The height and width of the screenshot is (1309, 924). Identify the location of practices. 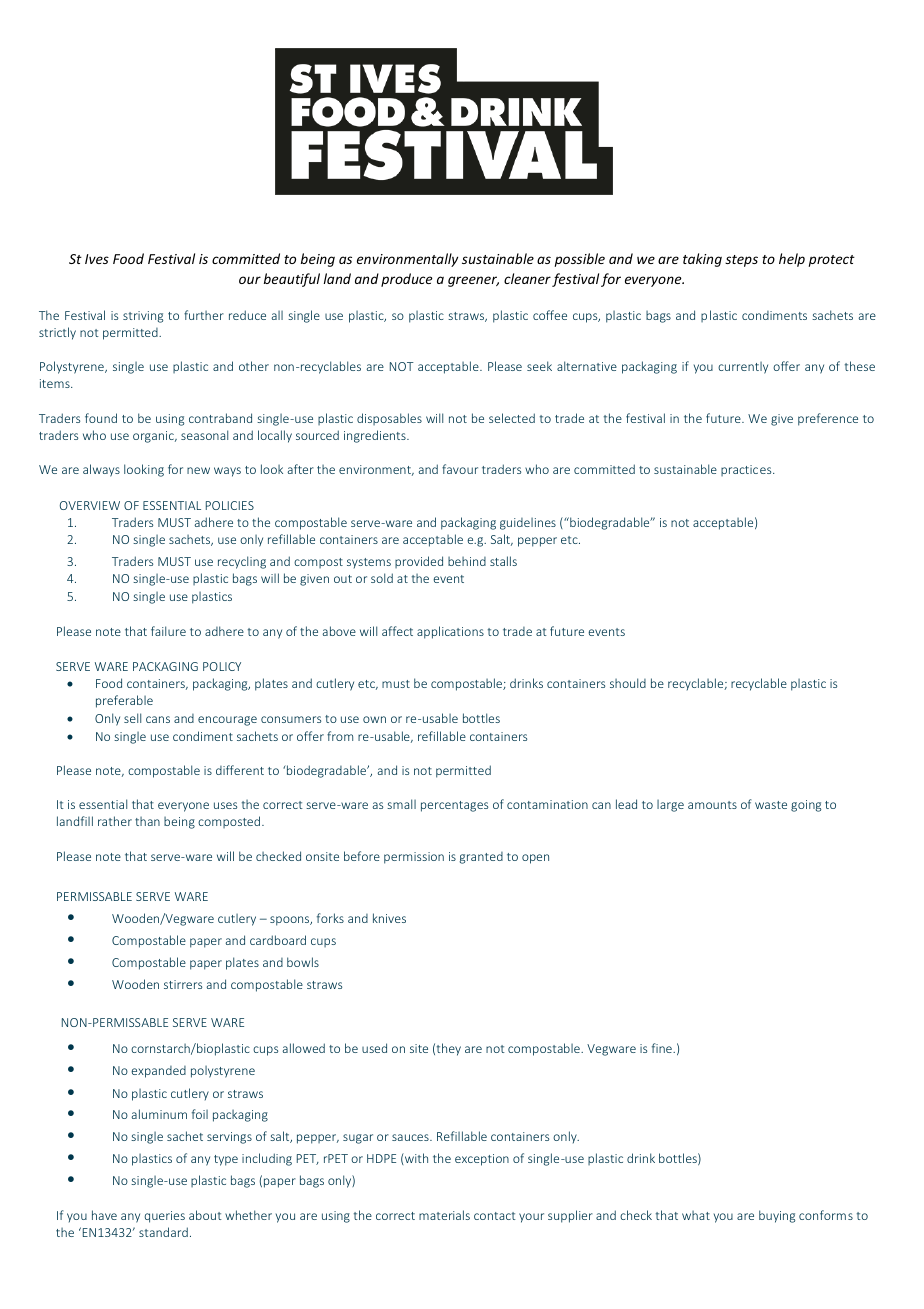
(747, 470).
